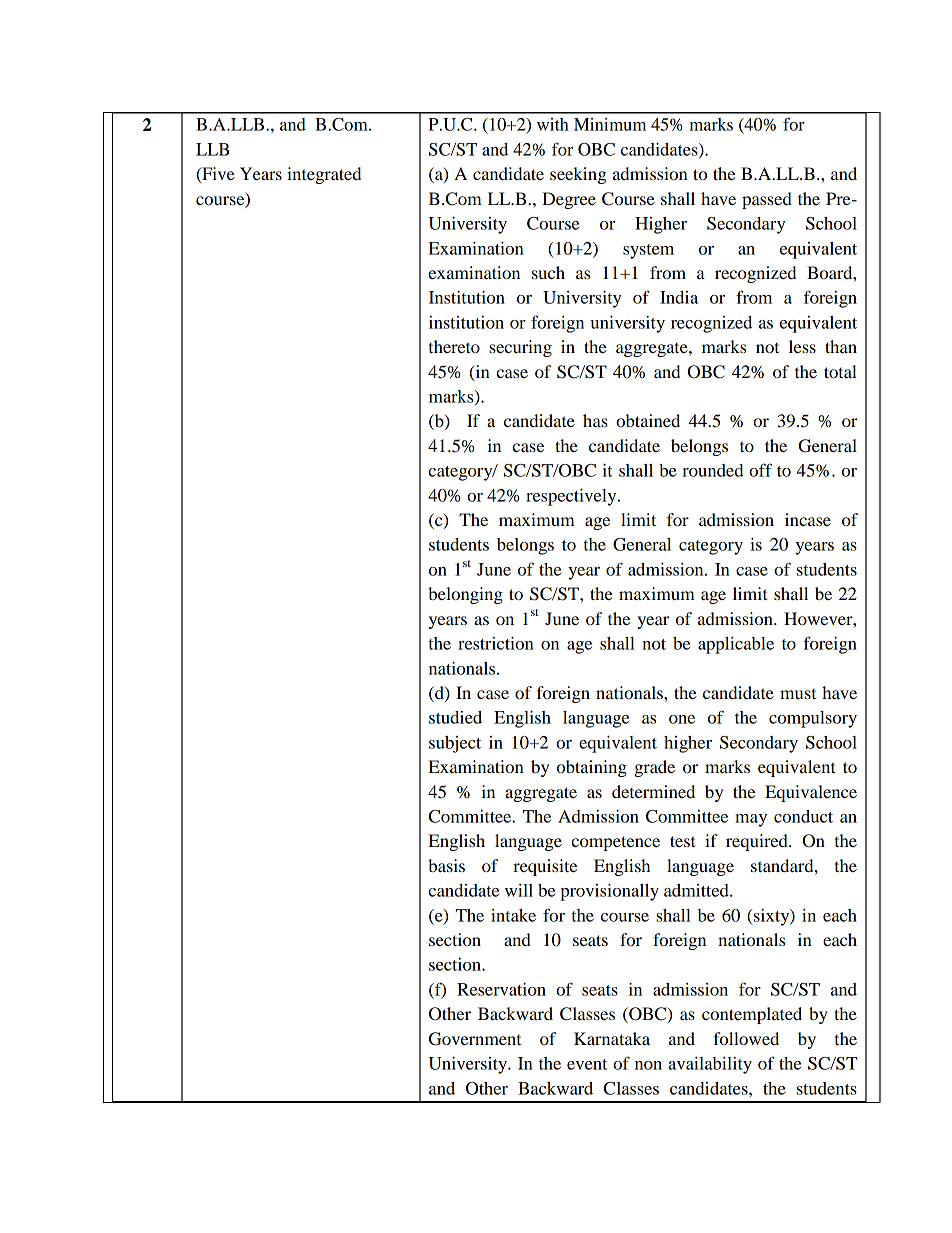 The image size is (952, 1233). I want to click on seeking, so click(578, 175).
